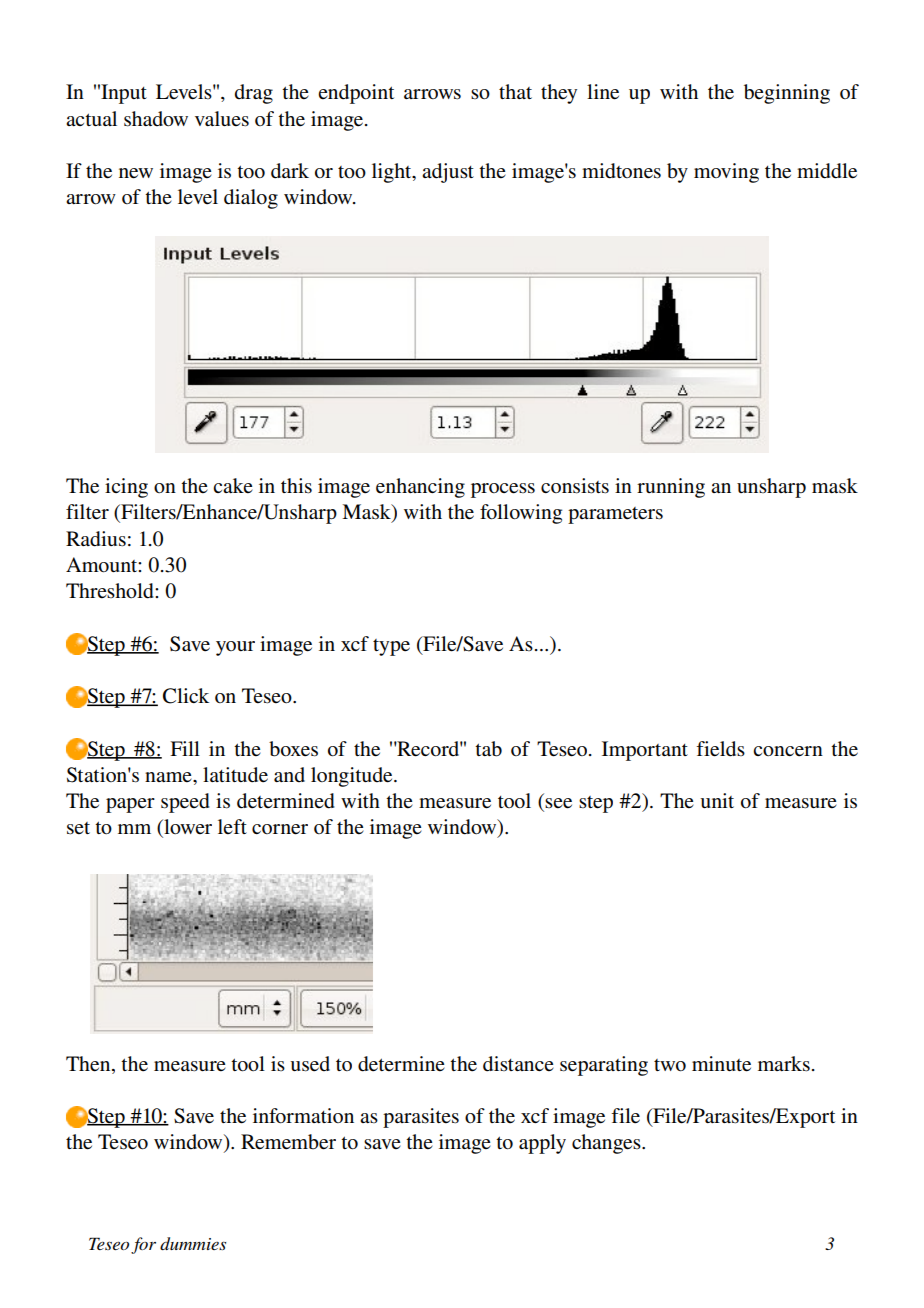 This document has width=924, height=1308. What do you see at coordinates (448, 173) in the document?
I see `adjust` at bounding box center [448, 173].
